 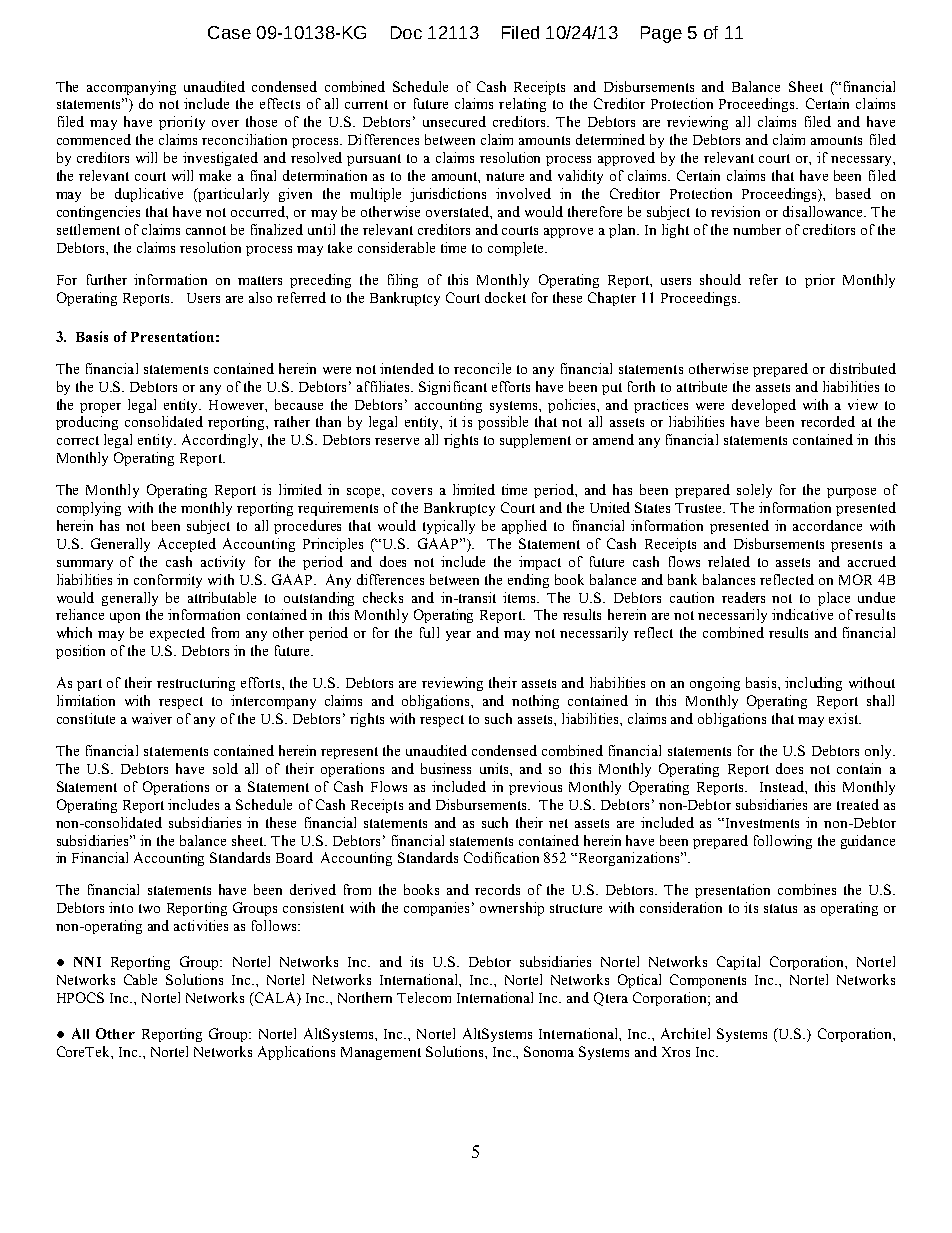 I want to click on developed, so click(x=764, y=406).
